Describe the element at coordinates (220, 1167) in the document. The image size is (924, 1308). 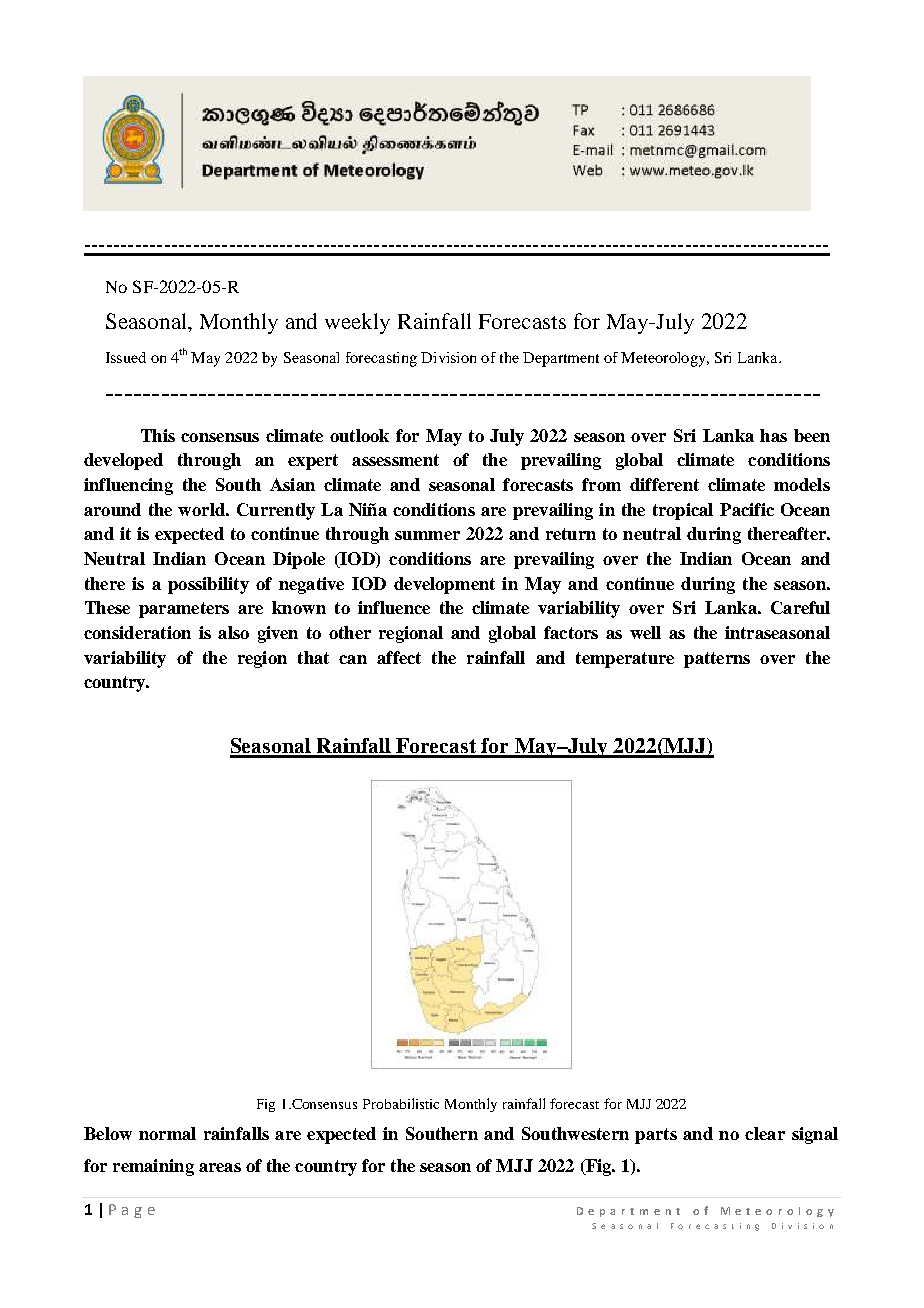
I see `areas` at that location.
